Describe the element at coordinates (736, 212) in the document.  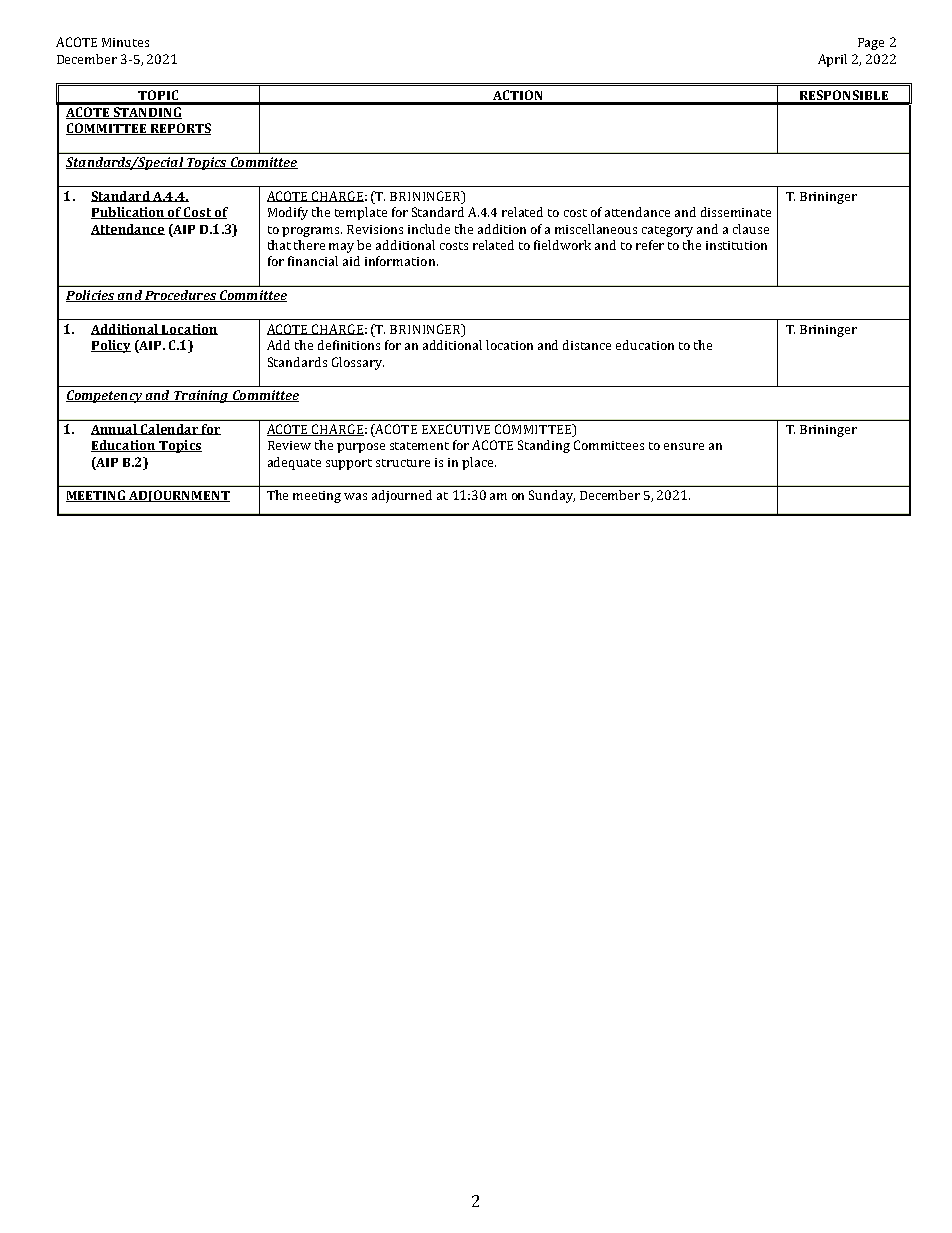
I see `disseminate` at that location.
